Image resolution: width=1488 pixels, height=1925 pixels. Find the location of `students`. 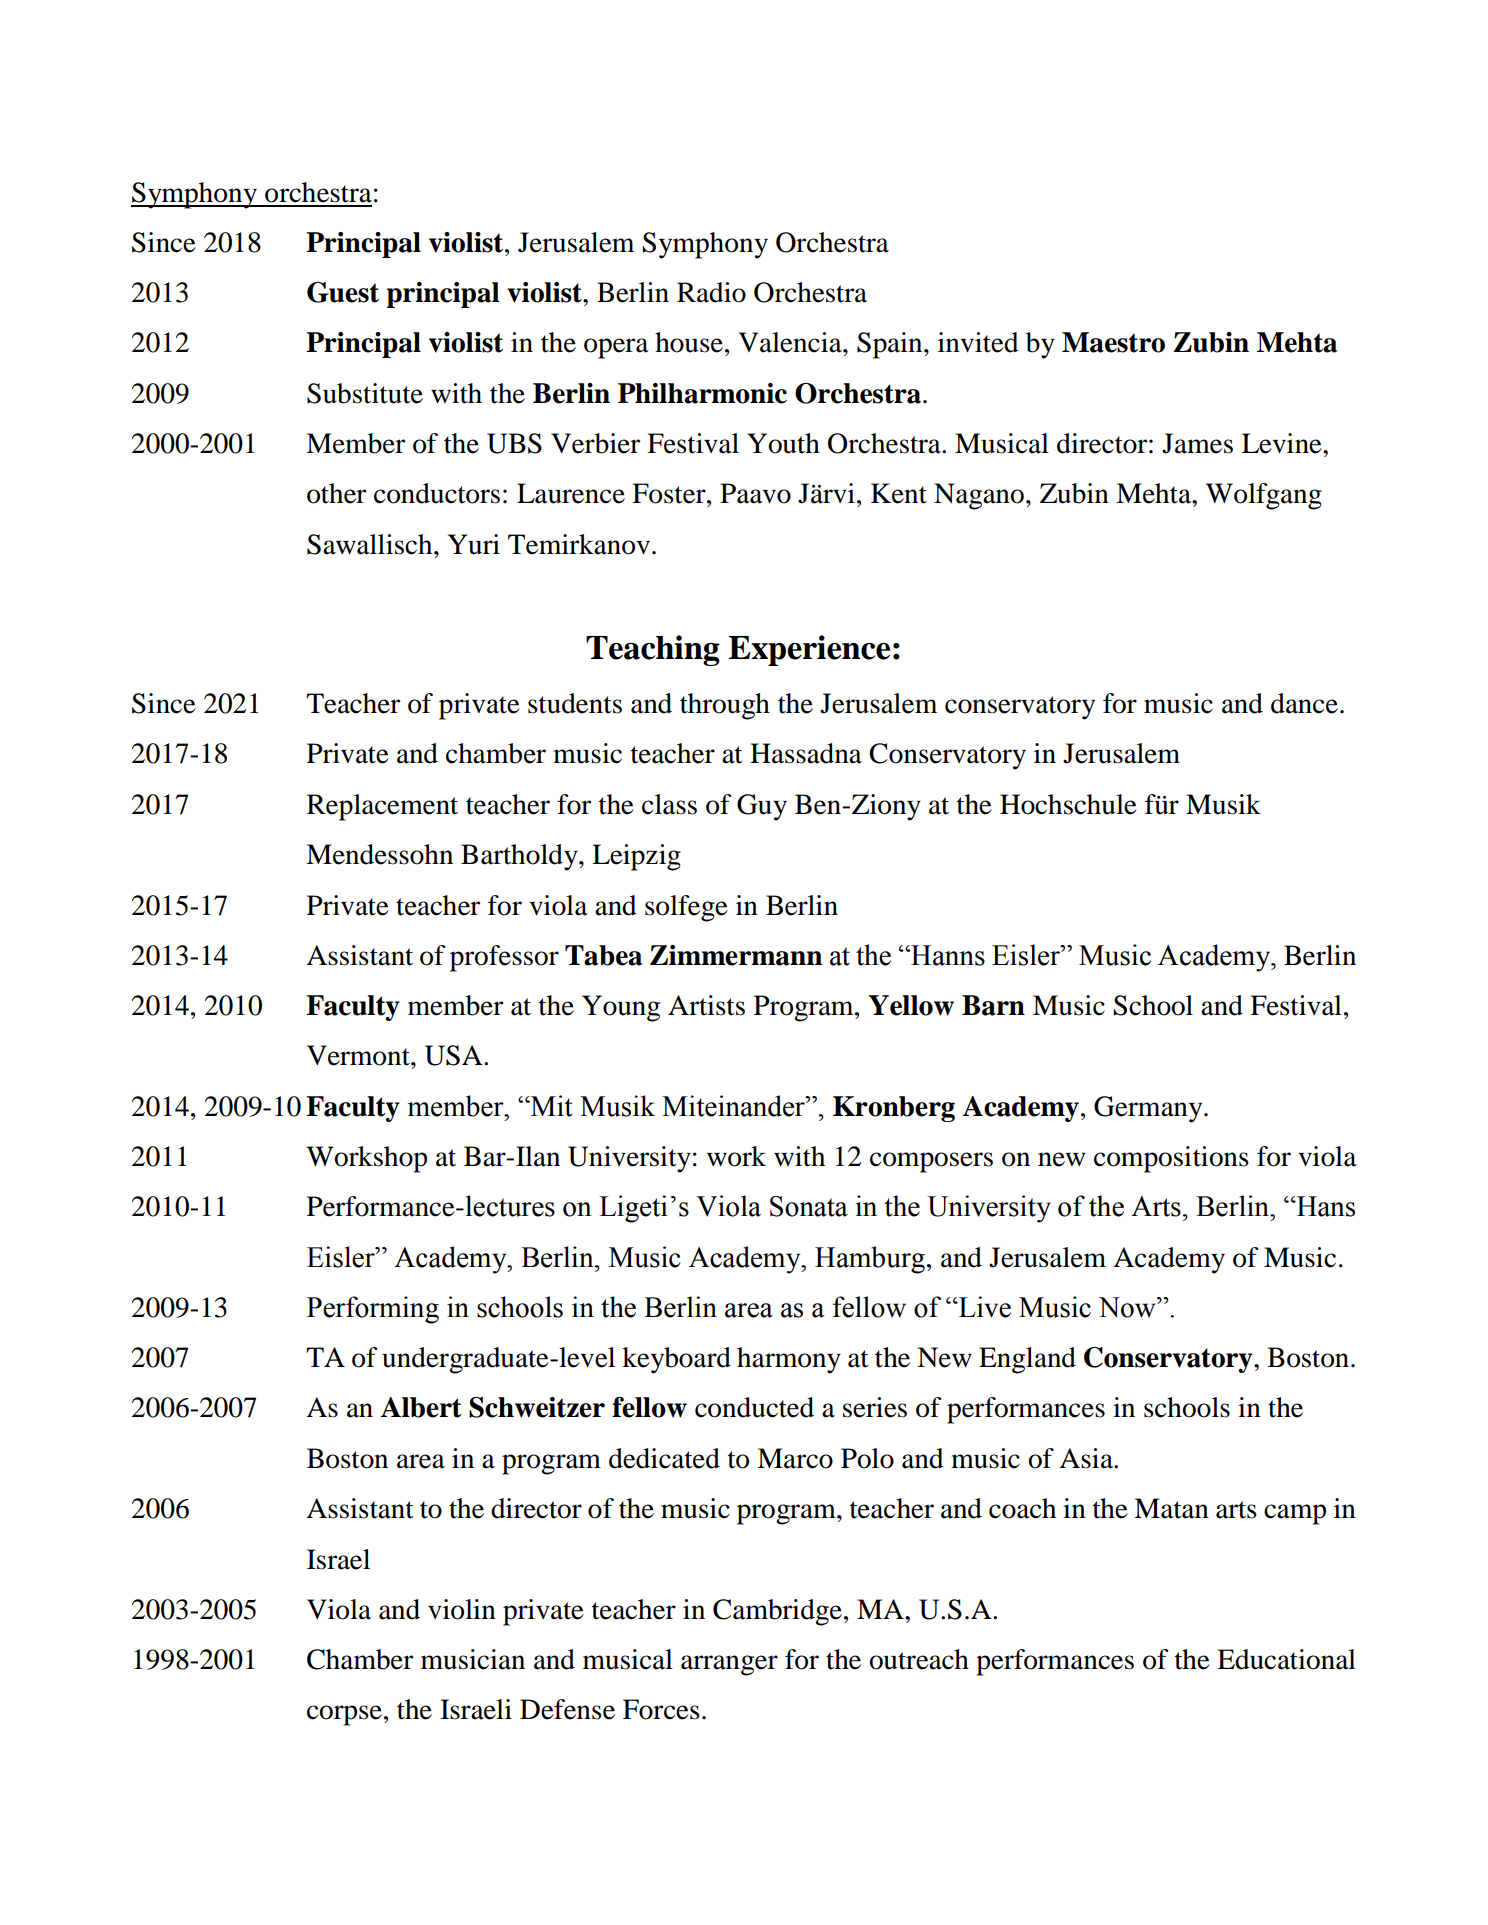

students is located at coordinates (575, 703).
